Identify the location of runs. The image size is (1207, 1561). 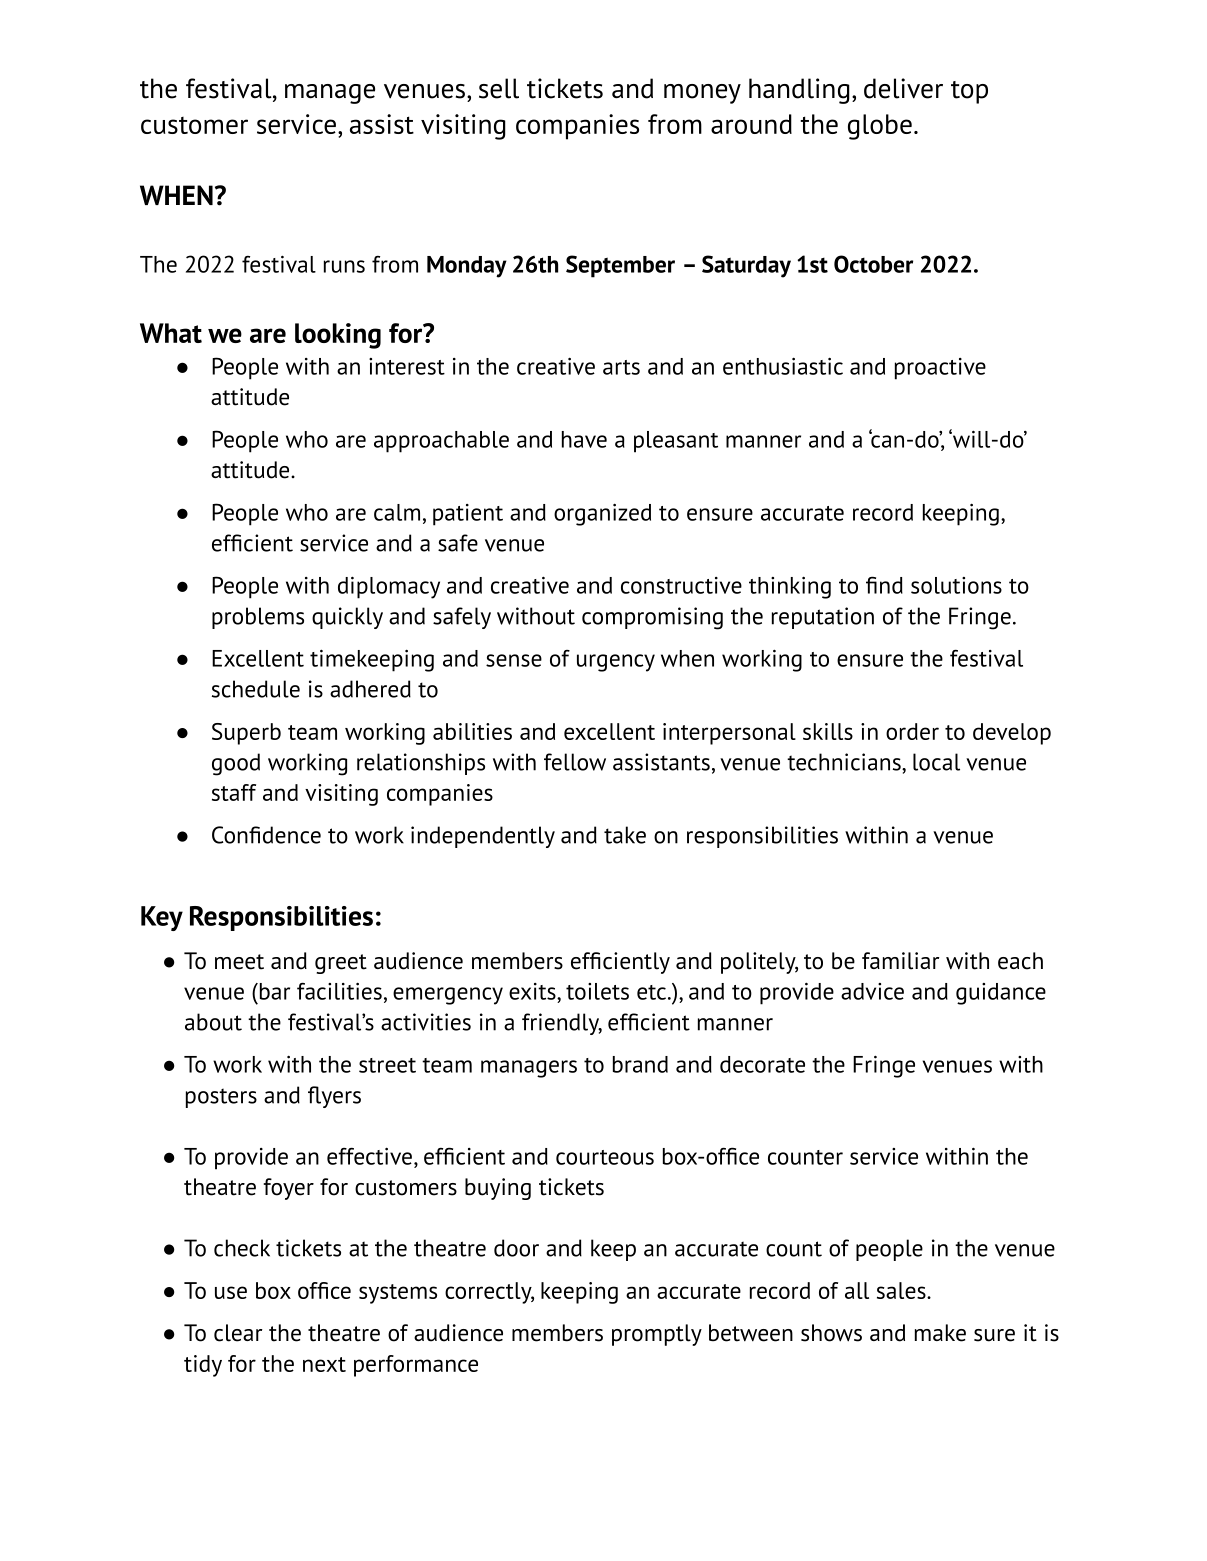
(344, 266).
